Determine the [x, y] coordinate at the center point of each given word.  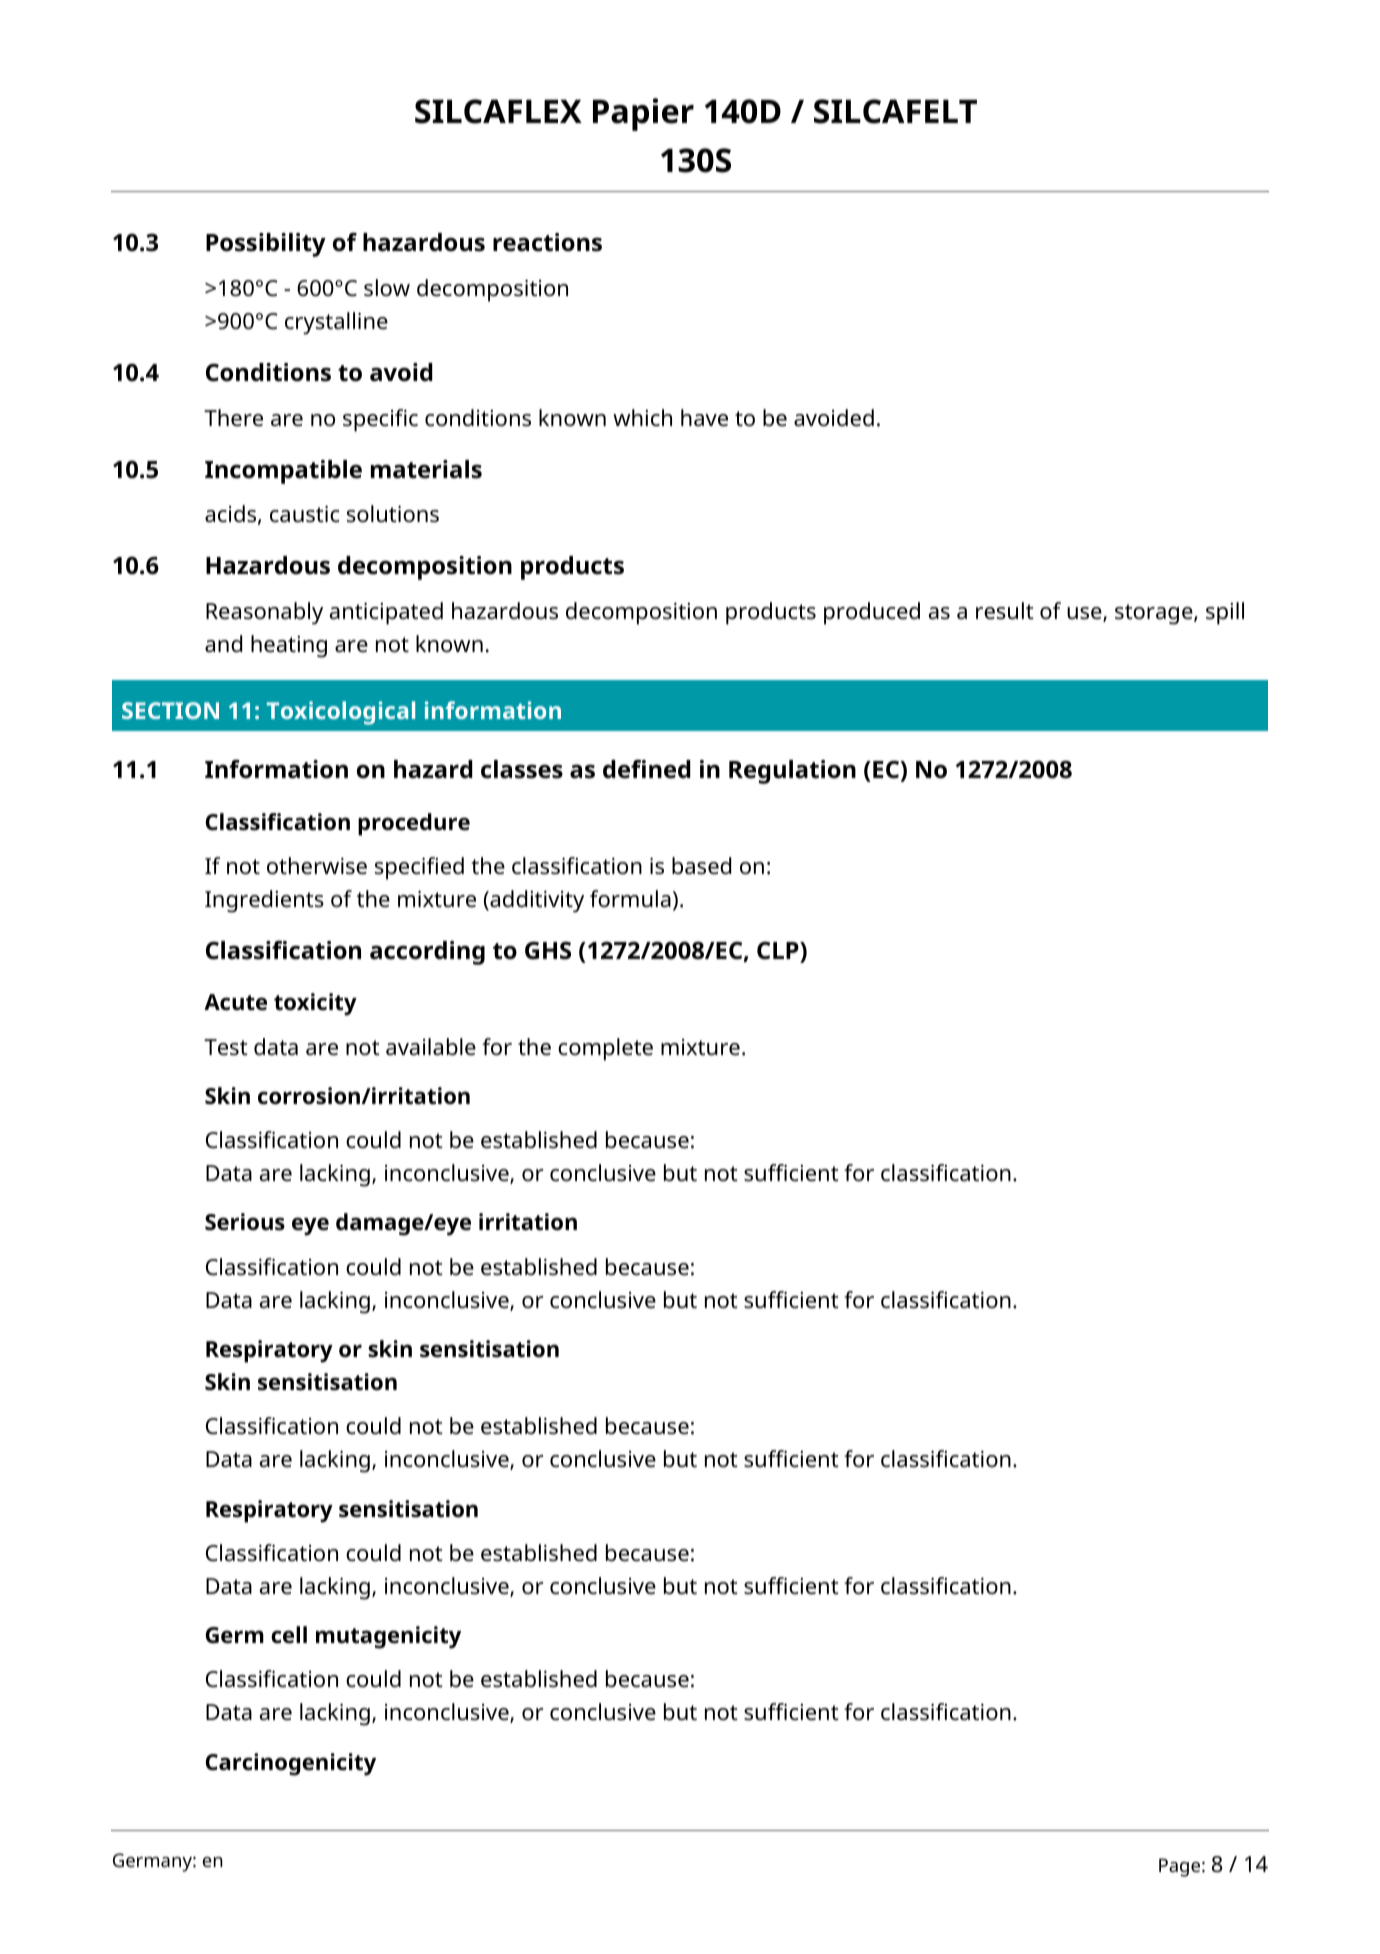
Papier [643, 114]
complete [605, 1049]
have [704, 418]
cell [289, 1635]
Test [226, 1047]
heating [289, 646]
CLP [779, 950]
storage [1155, 614]
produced [872, 613]
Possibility [266, 245]
